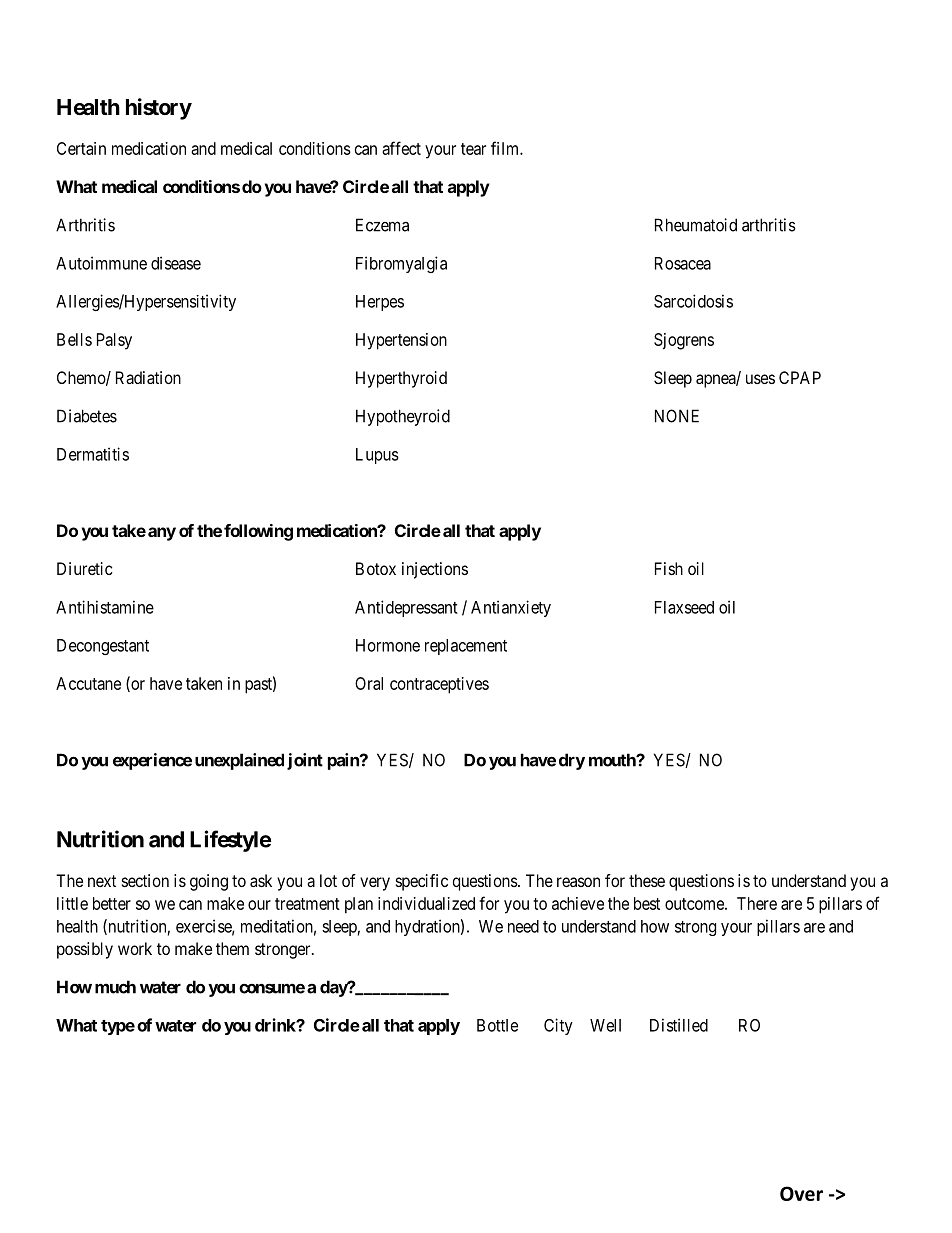 The image size is (952, 1233). I want to click on history, so click(159, 109).
